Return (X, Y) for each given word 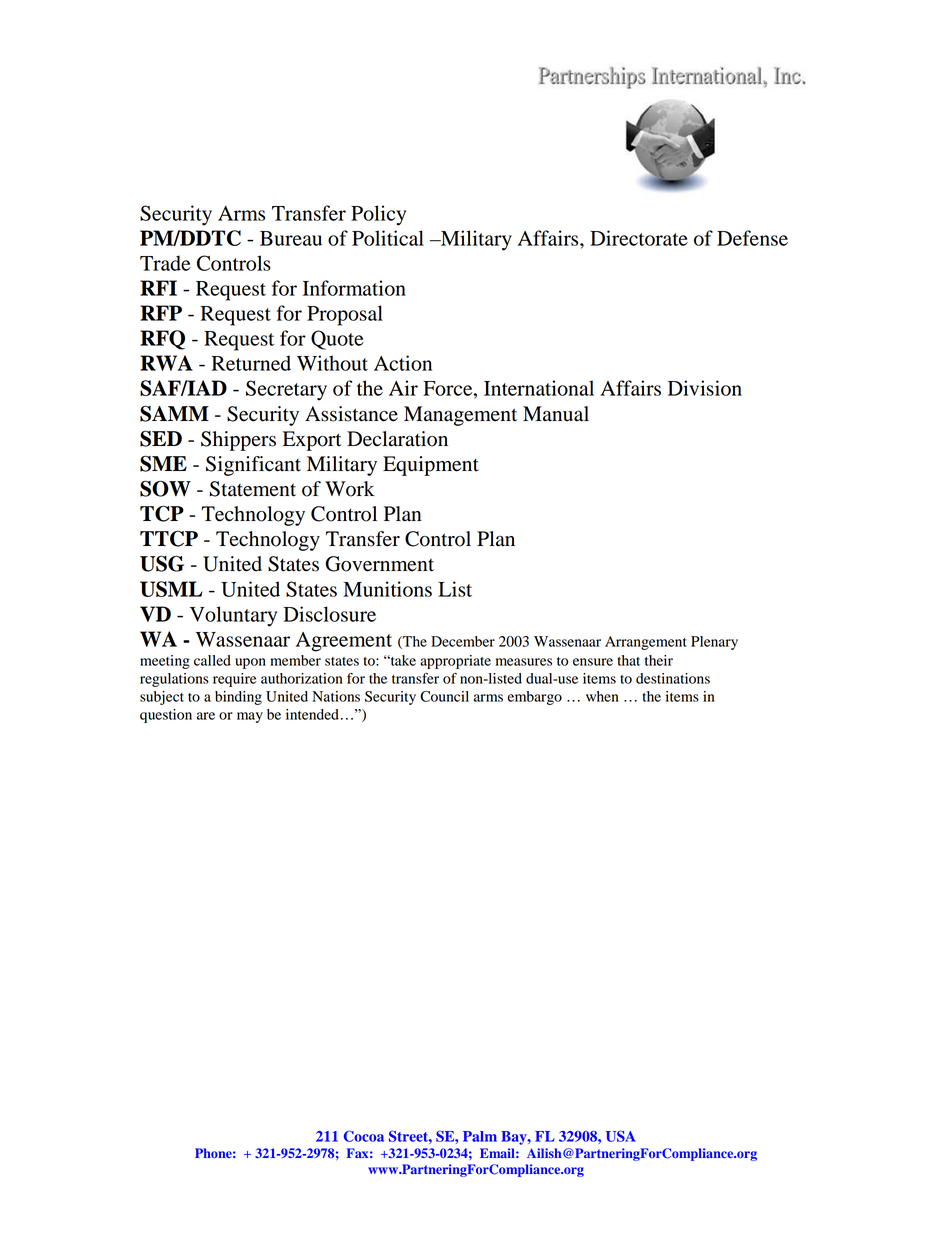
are (206, 716)
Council (444, 696)
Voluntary (233, 616)
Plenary (714, 643)
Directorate (639, 238)
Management (460, 416)
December (463, 641)
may (250, 717)
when (602, 696)
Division (705, 388)
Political (388, 238)
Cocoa (364, 1136)
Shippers (238, 441)
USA (621, 1136)
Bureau (291, 238)
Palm (480, 1136)
